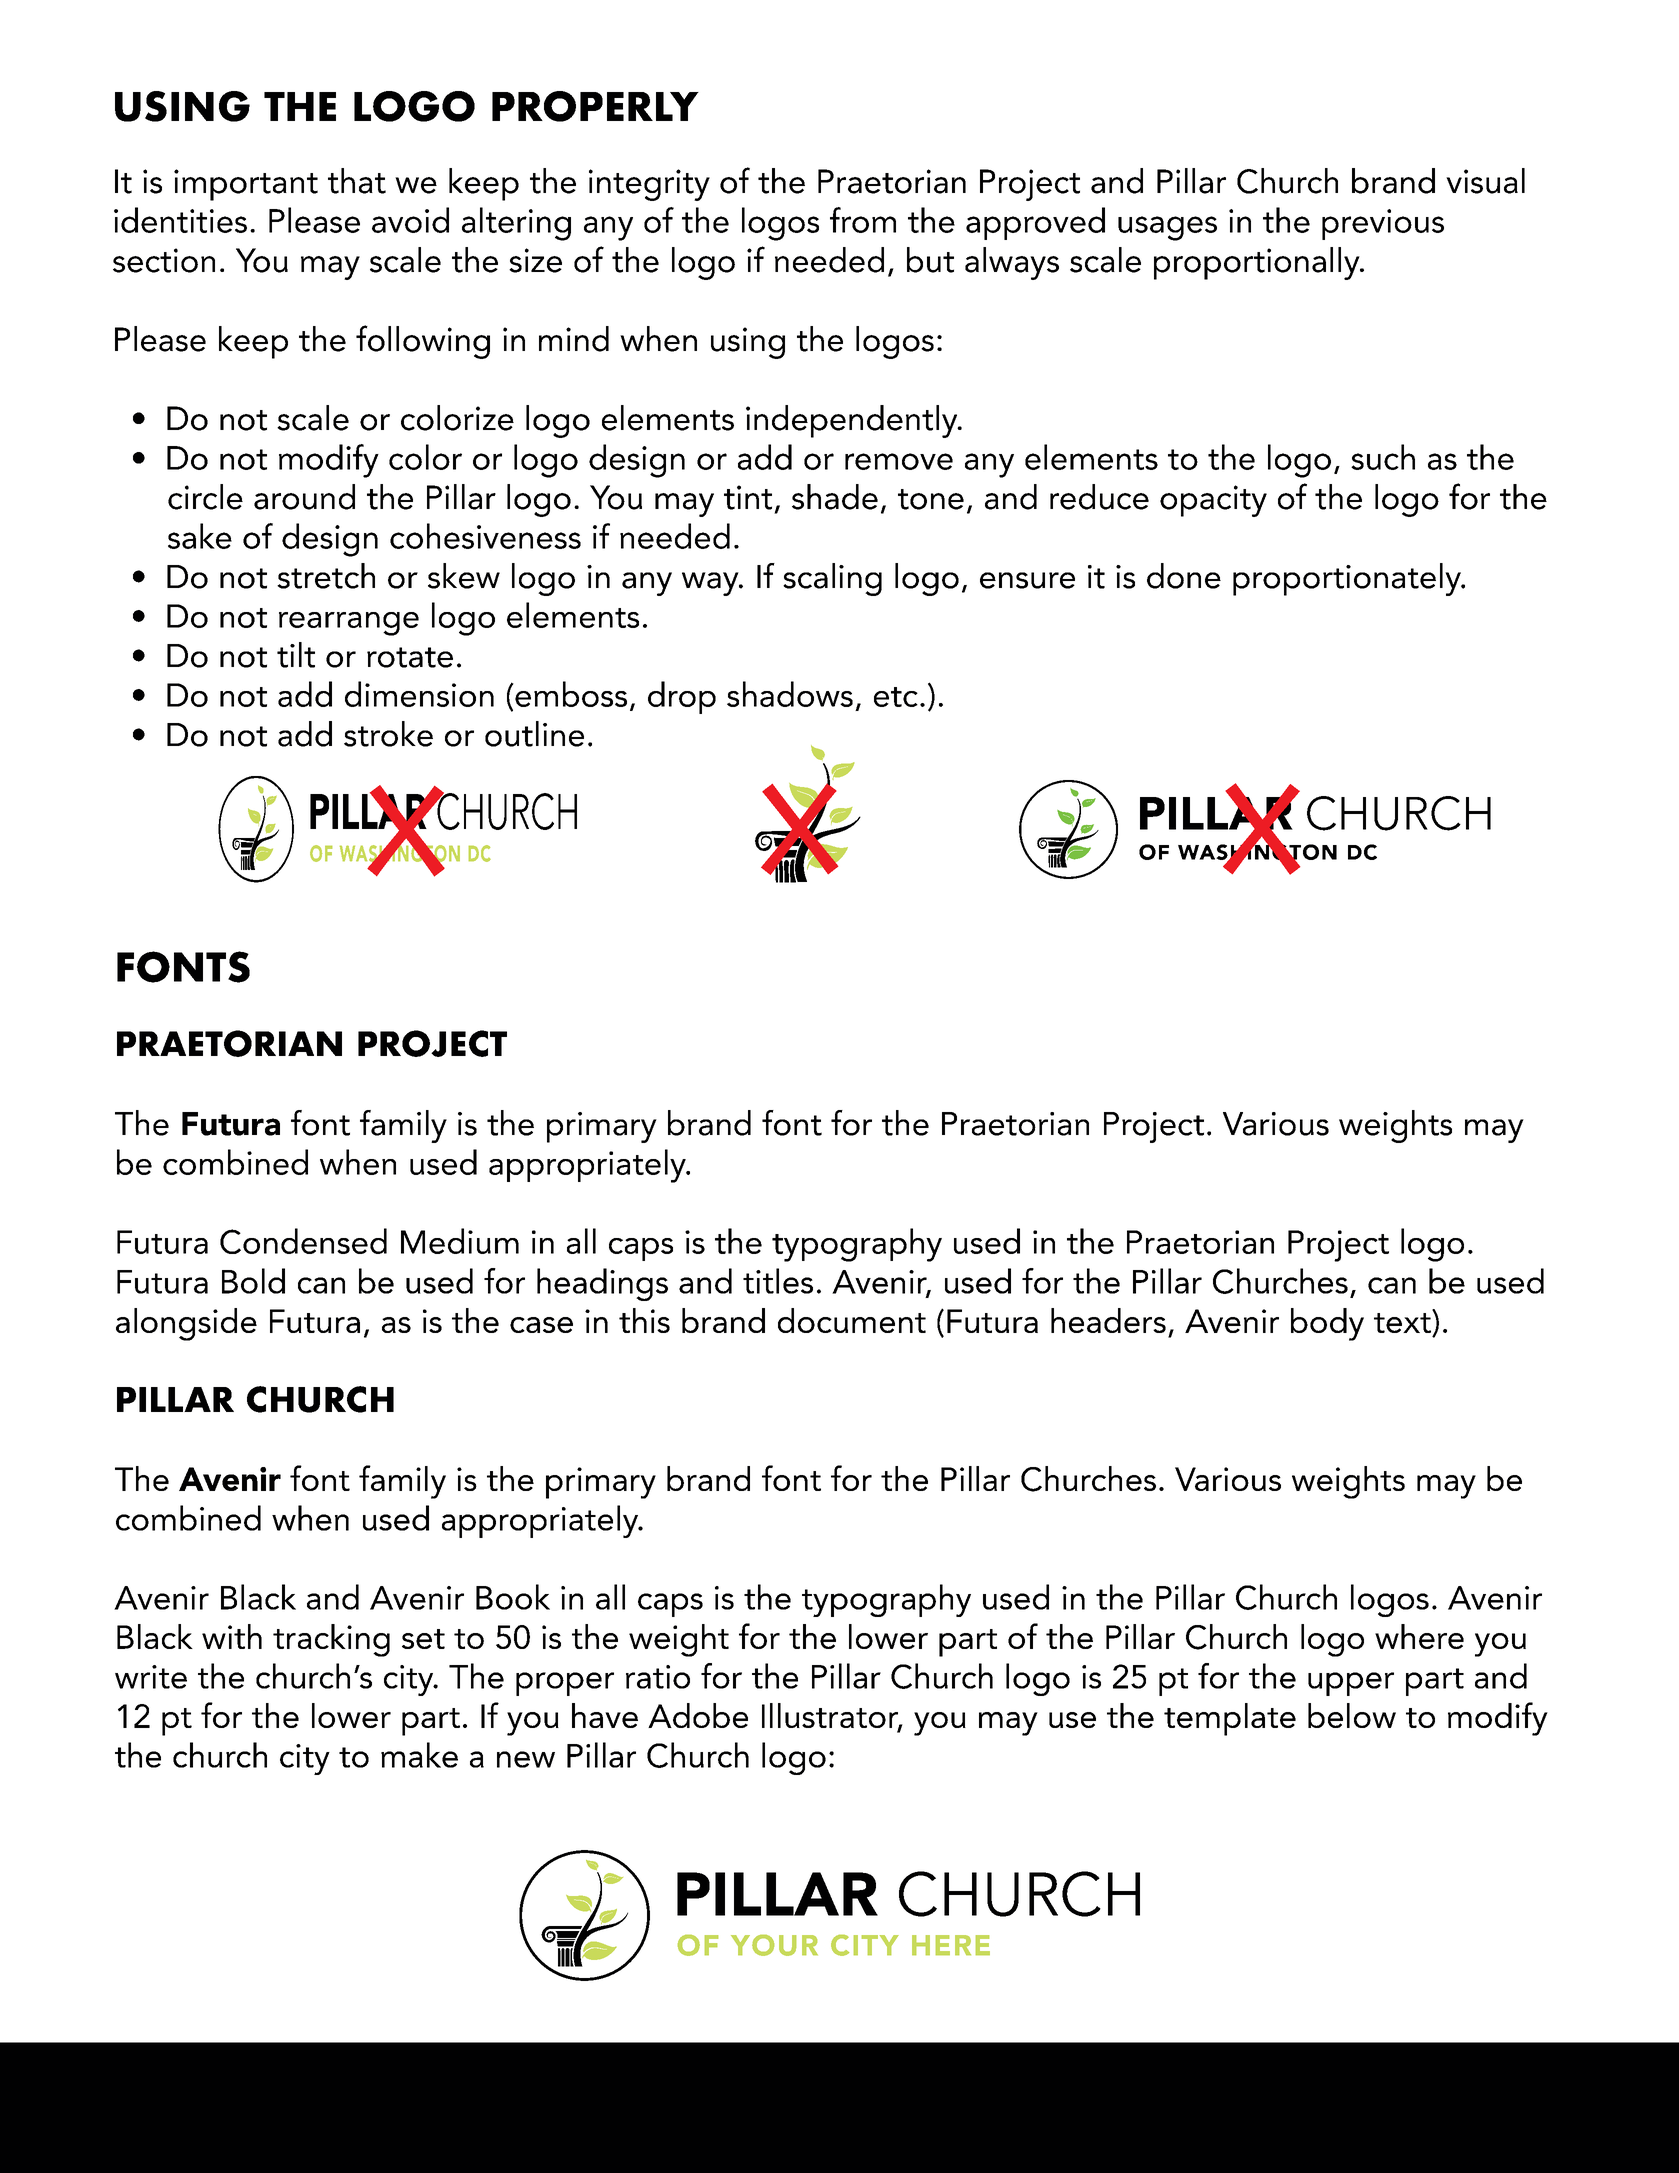  Describe the element at coordinates (790, 694) in the page. I see `shadows` at that location.
